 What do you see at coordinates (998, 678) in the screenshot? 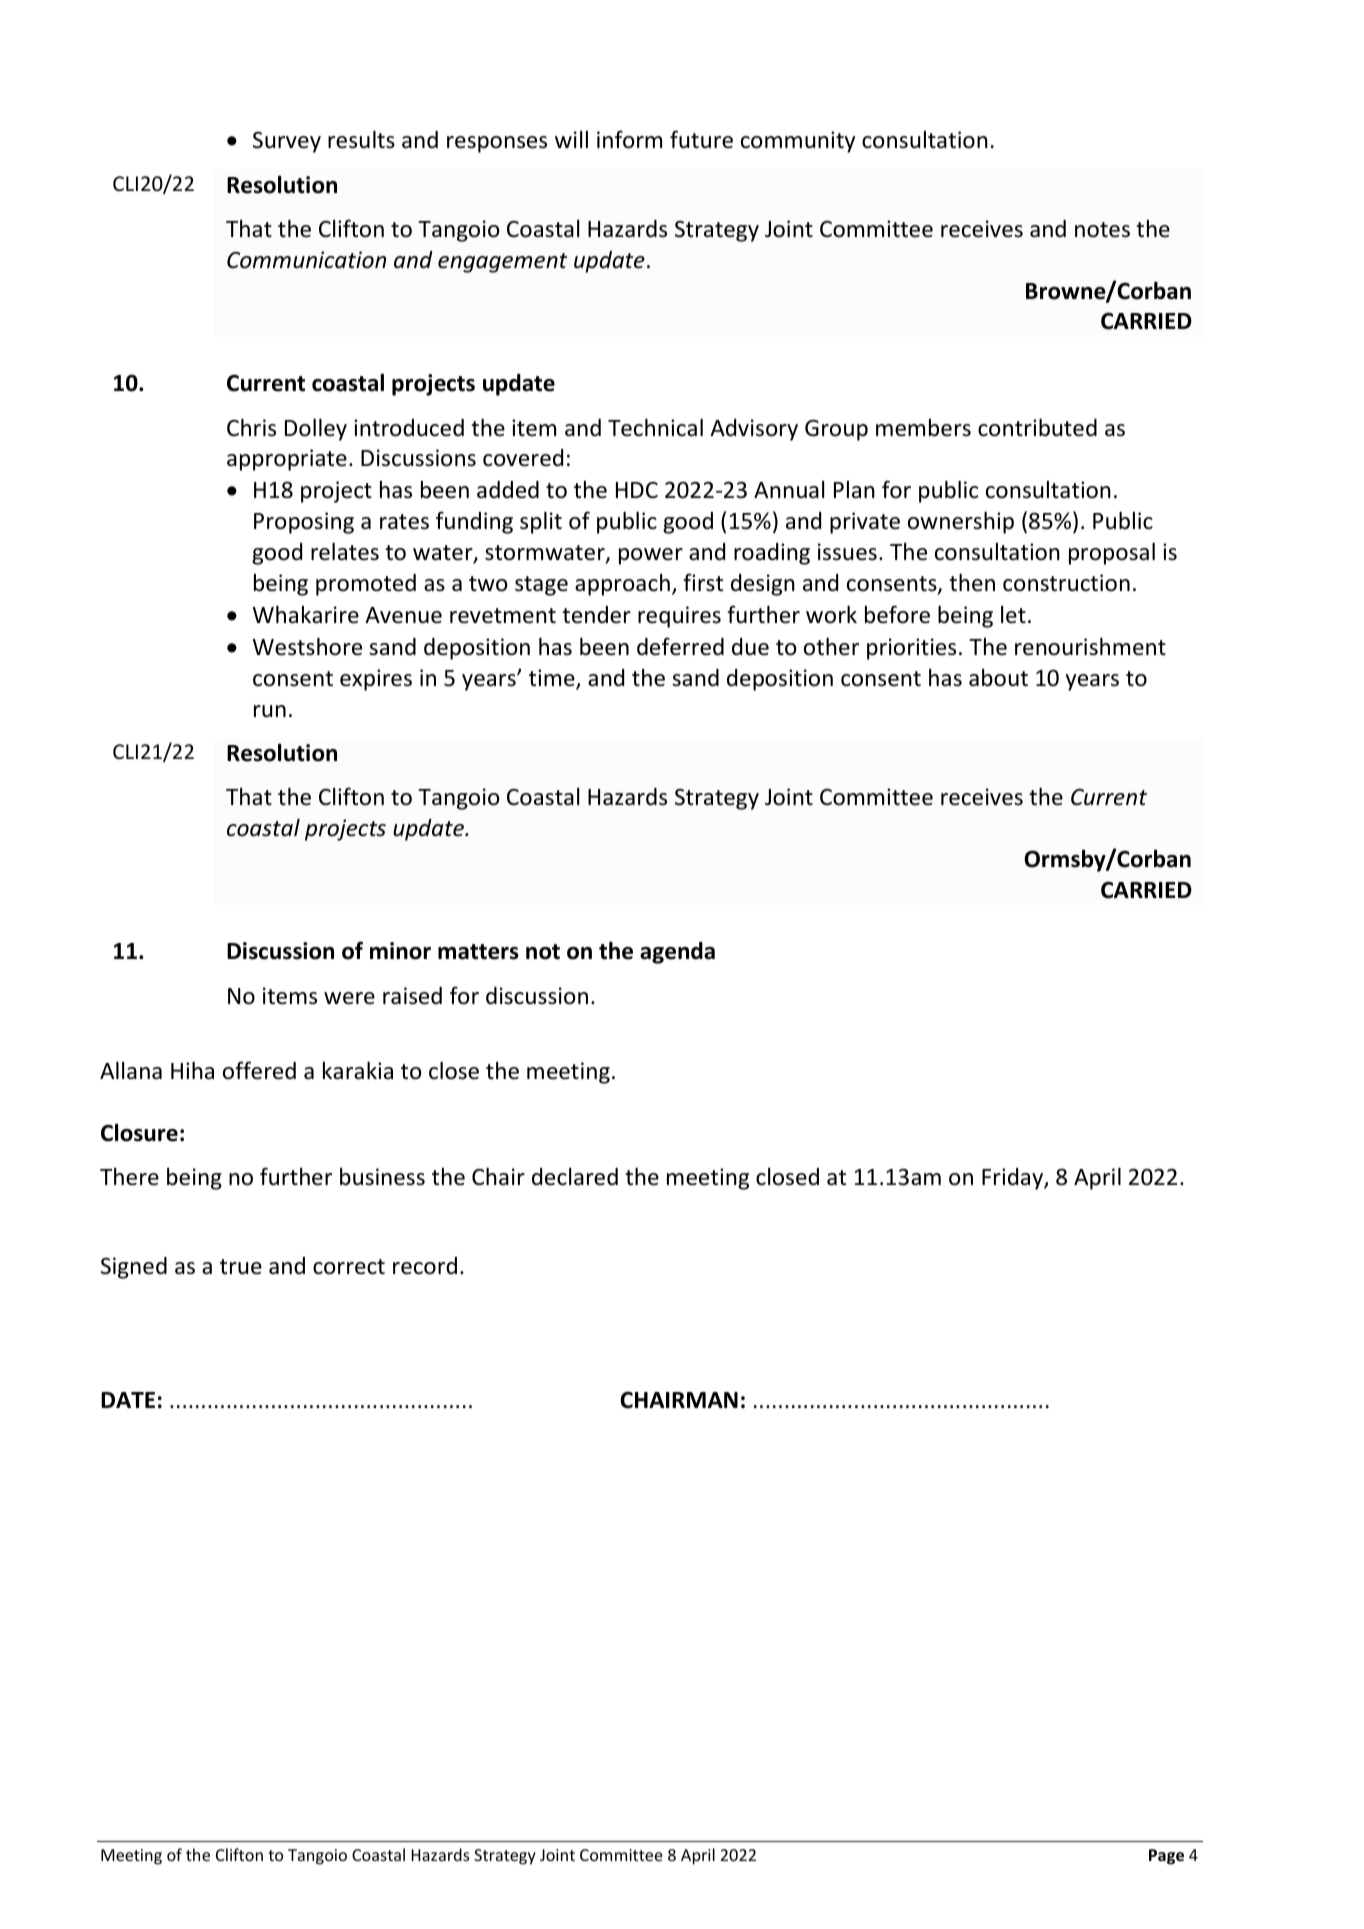
I see `about` at bounding box center [998, 678].
